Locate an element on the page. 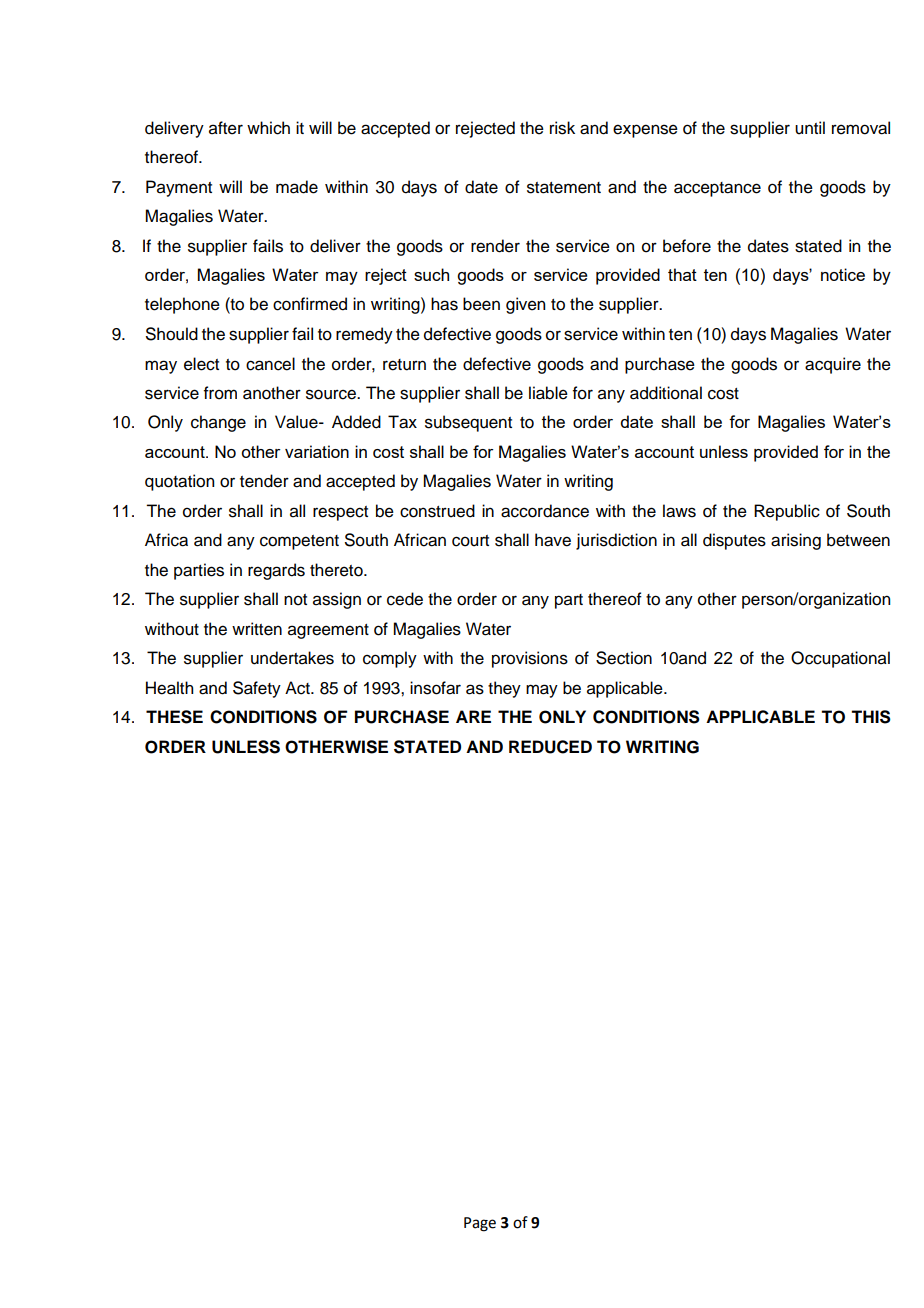 The width and height of the document is (924, 1308). which is located at coordinates (268, 128).
